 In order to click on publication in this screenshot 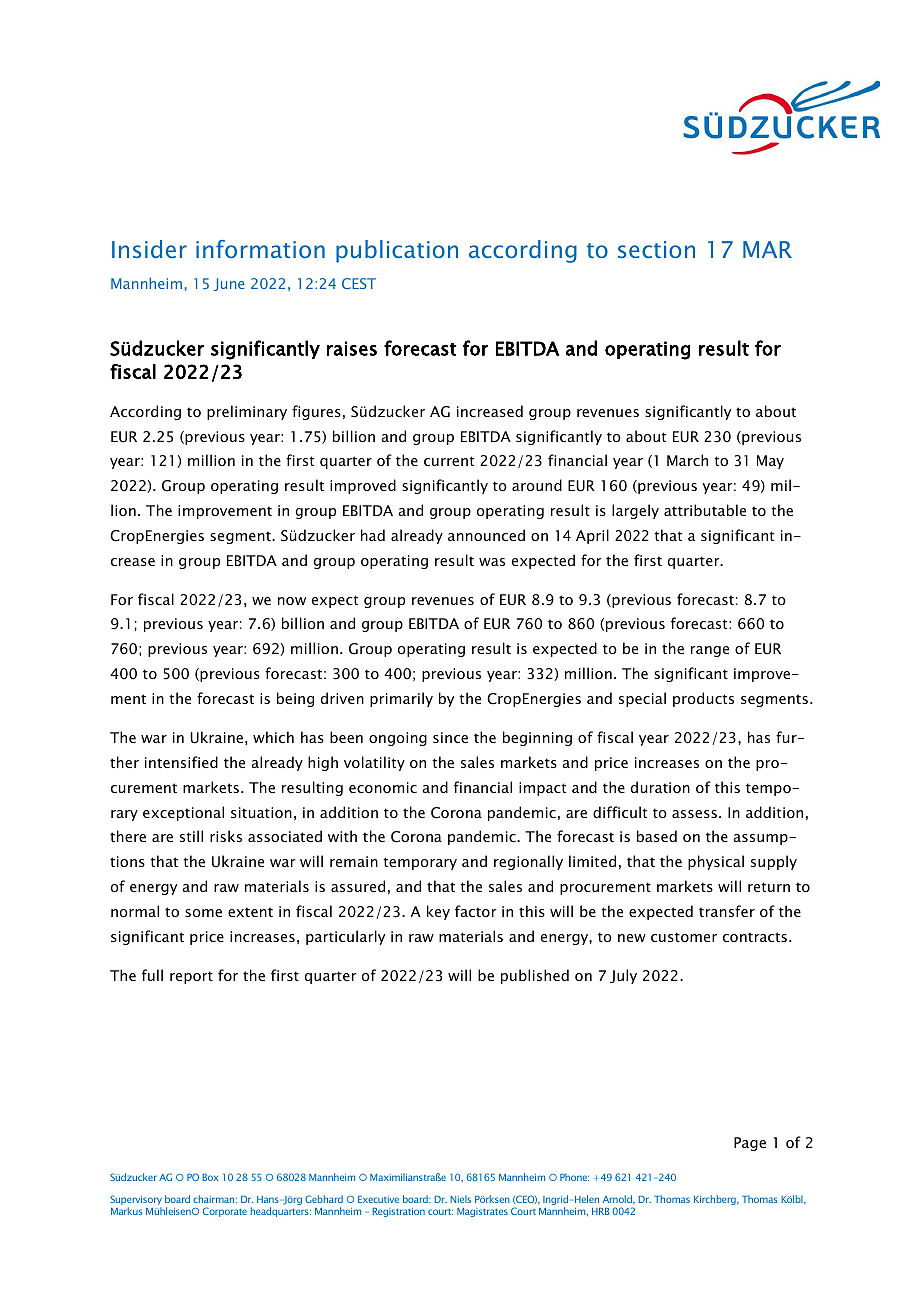, I will do `click(397, 251)`.
